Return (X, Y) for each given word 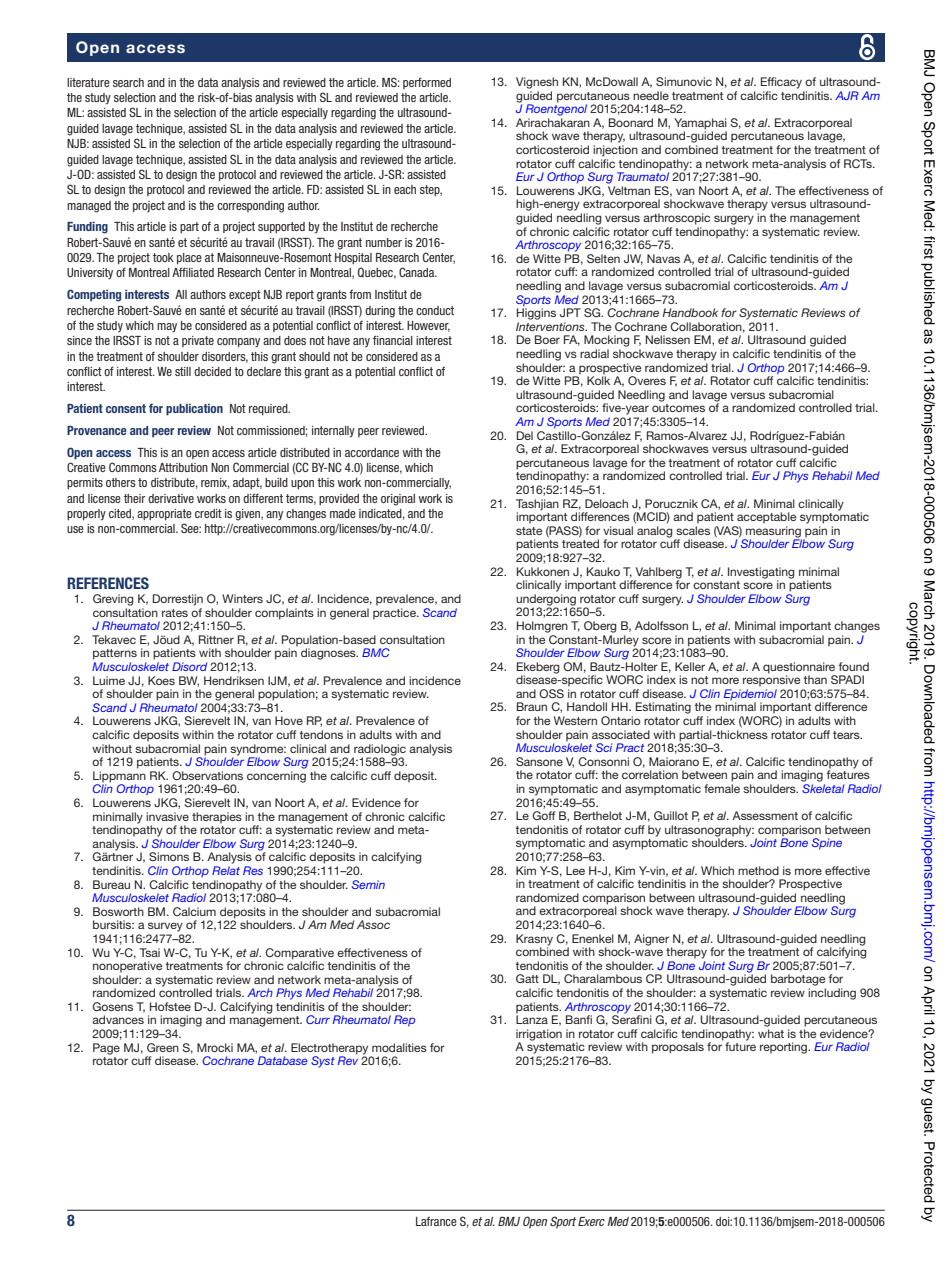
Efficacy (781, 83)
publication (194, 410)
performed (427, 83)
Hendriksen (234, 680)
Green (163, 1047)
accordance (372, 452)
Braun (532, 706)
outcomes (678, 408)
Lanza (532, 1018)
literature (88, 82)
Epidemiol (750, 696)
